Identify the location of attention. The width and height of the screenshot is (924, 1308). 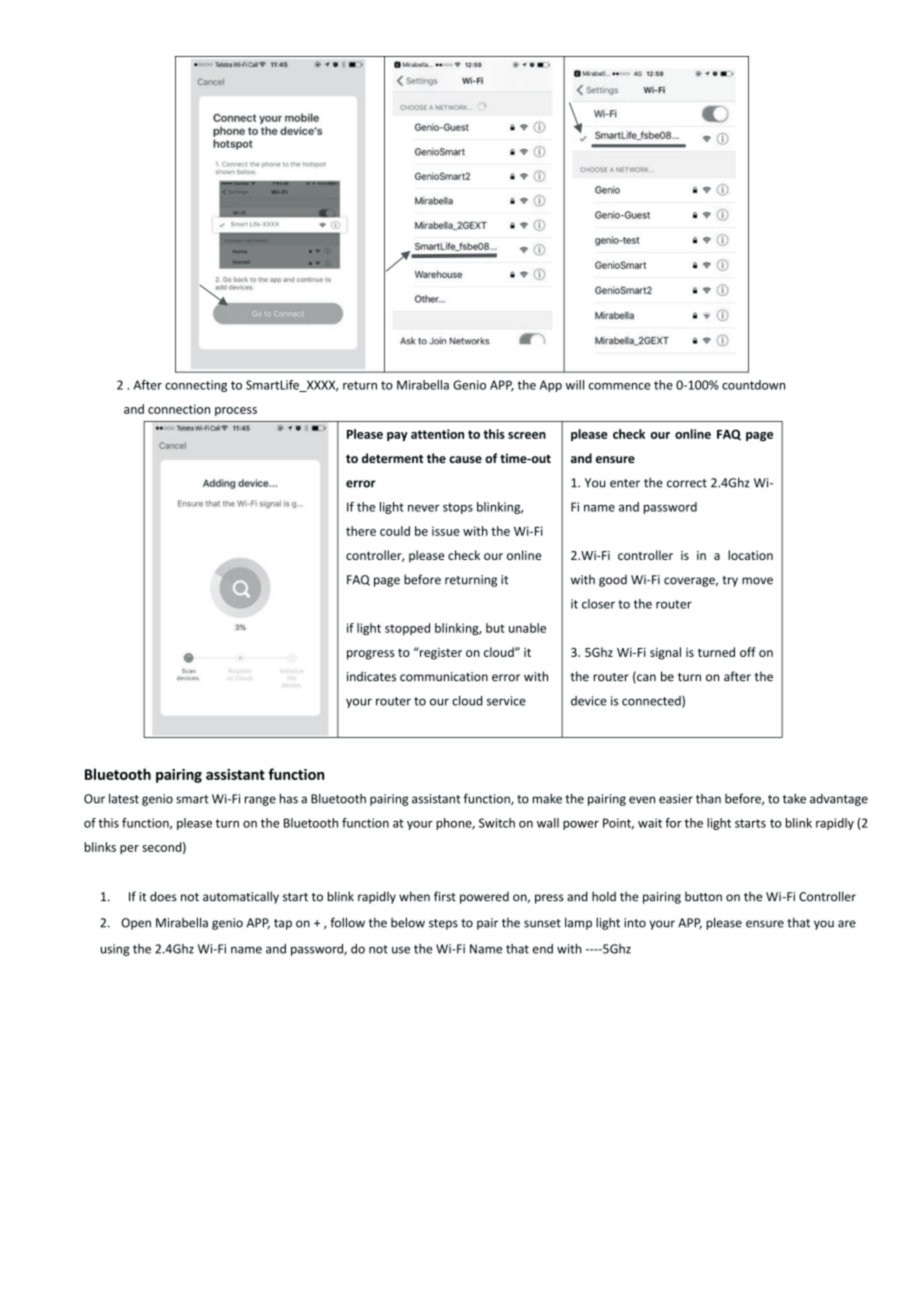
(437, 434).
